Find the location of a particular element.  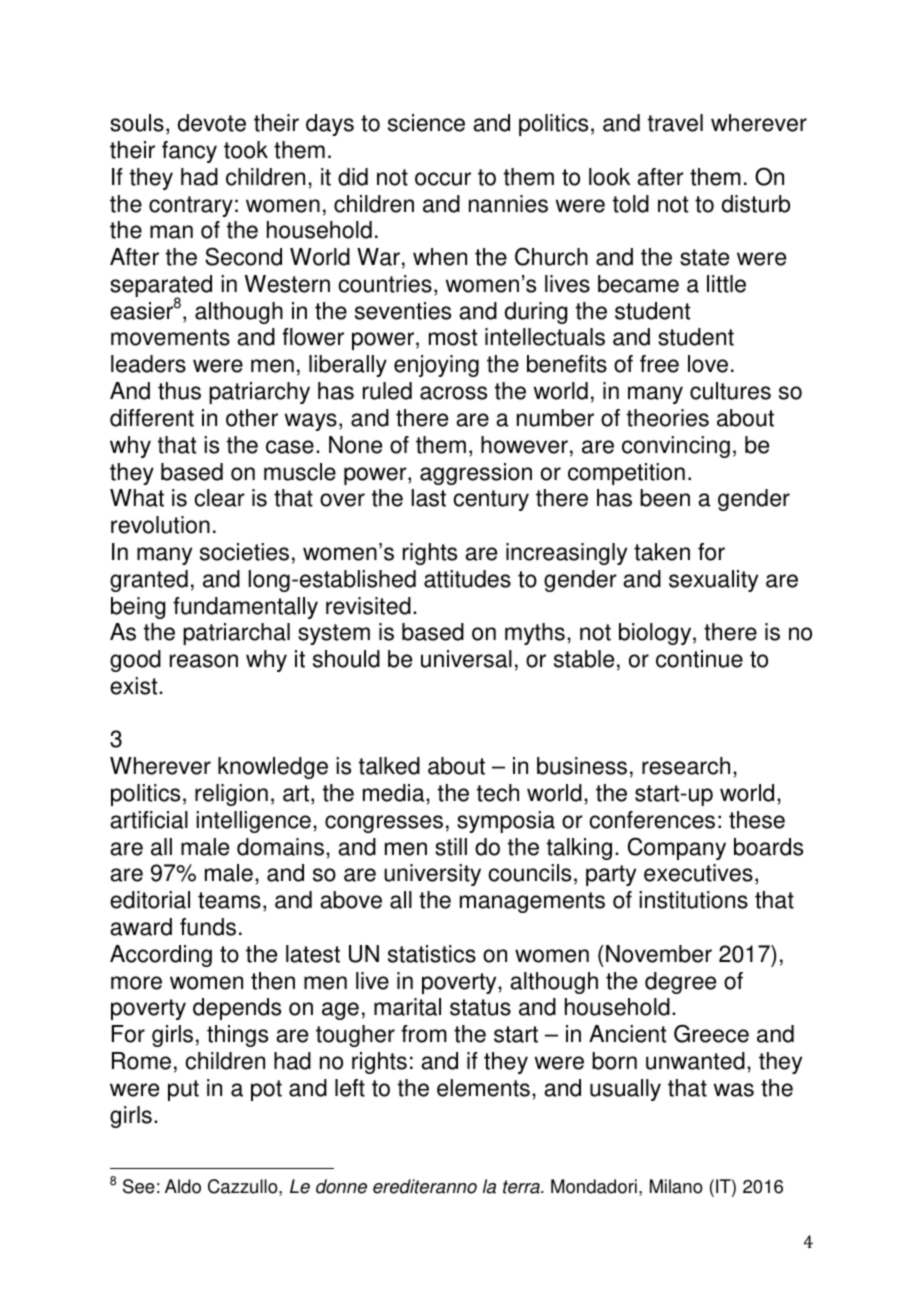

universal is located at coordinates (466, 659).
